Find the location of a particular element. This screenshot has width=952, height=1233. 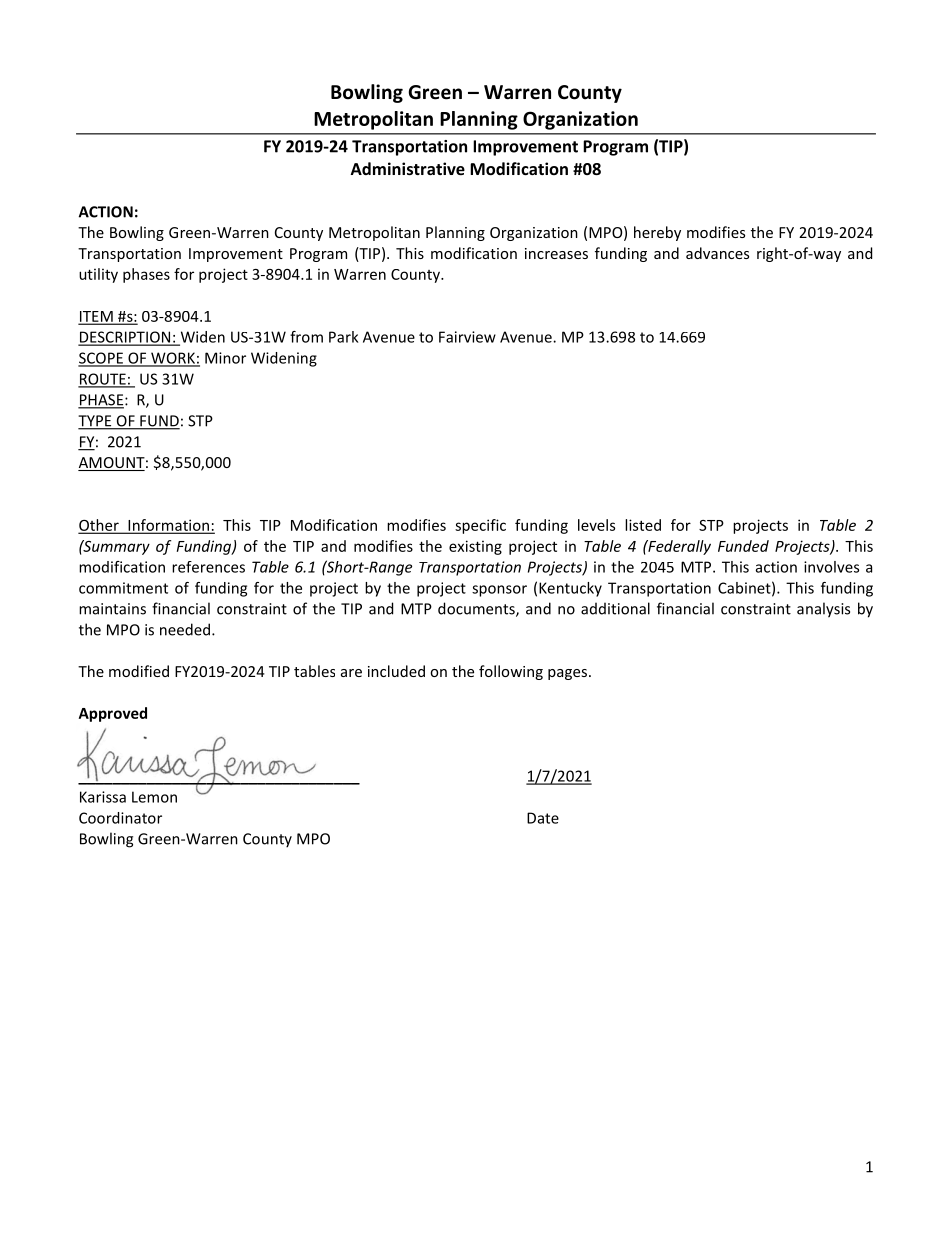

Coordinator is located at coordinates (120, 818).
